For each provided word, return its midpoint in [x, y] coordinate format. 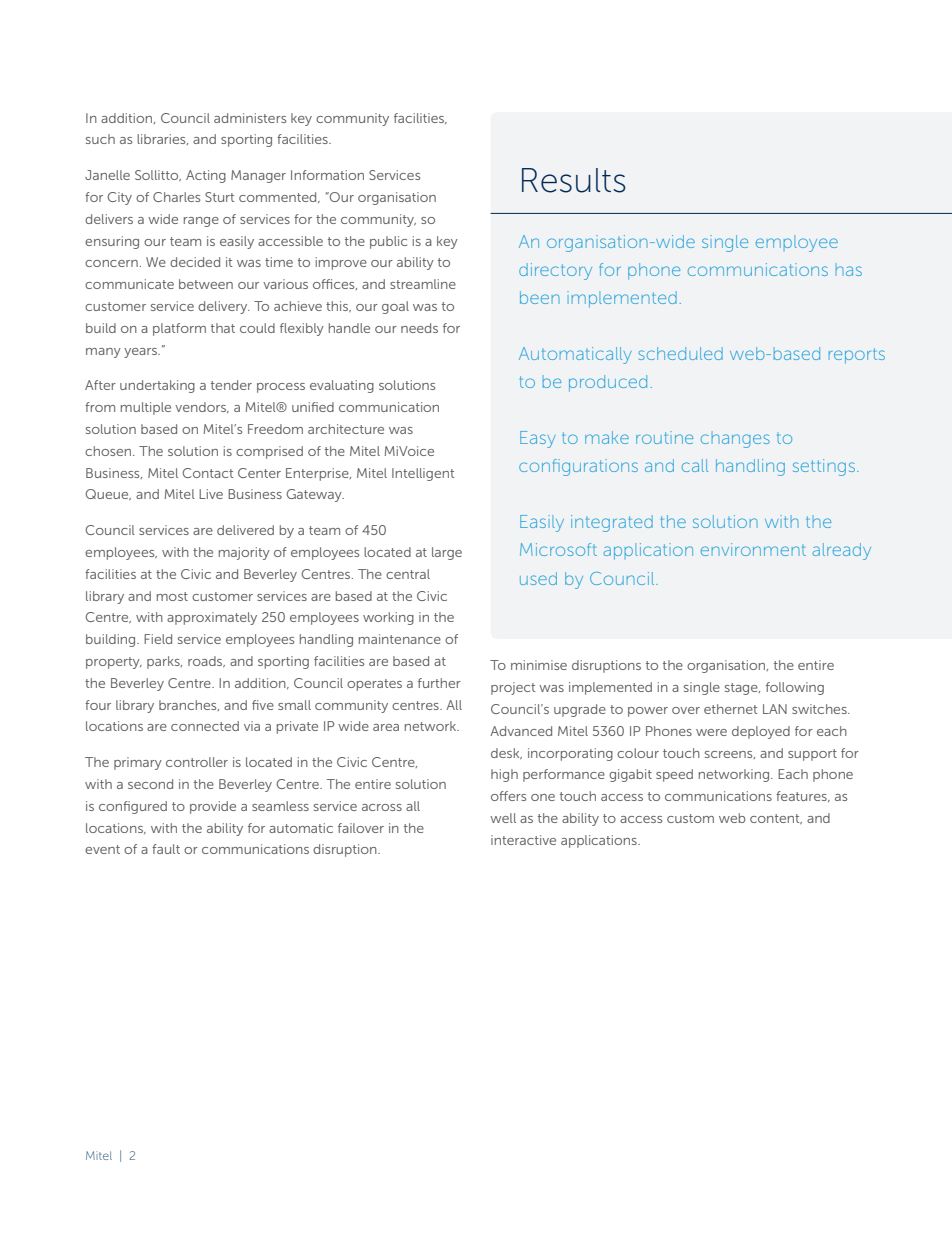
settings [824, 467]
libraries [162, 139]
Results [574, 180]
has [849, 269]
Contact [208, 473]
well [503, 818]
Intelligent [423, 474]
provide [213, 807]
